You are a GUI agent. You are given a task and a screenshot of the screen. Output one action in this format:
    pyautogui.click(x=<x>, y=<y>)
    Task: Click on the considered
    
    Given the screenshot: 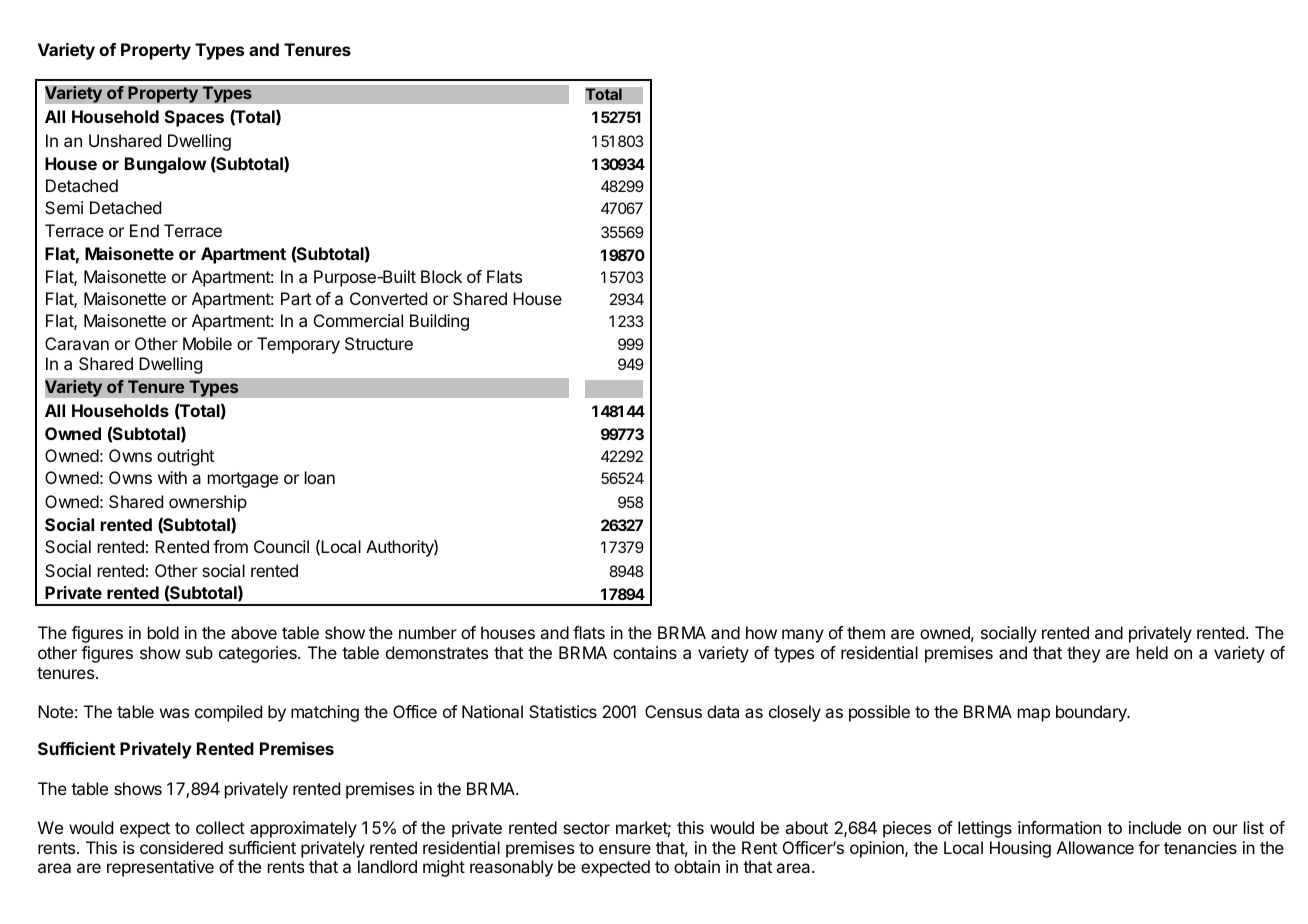 What is the action you would take?
    pyautogui.click(x=181, y=847)
